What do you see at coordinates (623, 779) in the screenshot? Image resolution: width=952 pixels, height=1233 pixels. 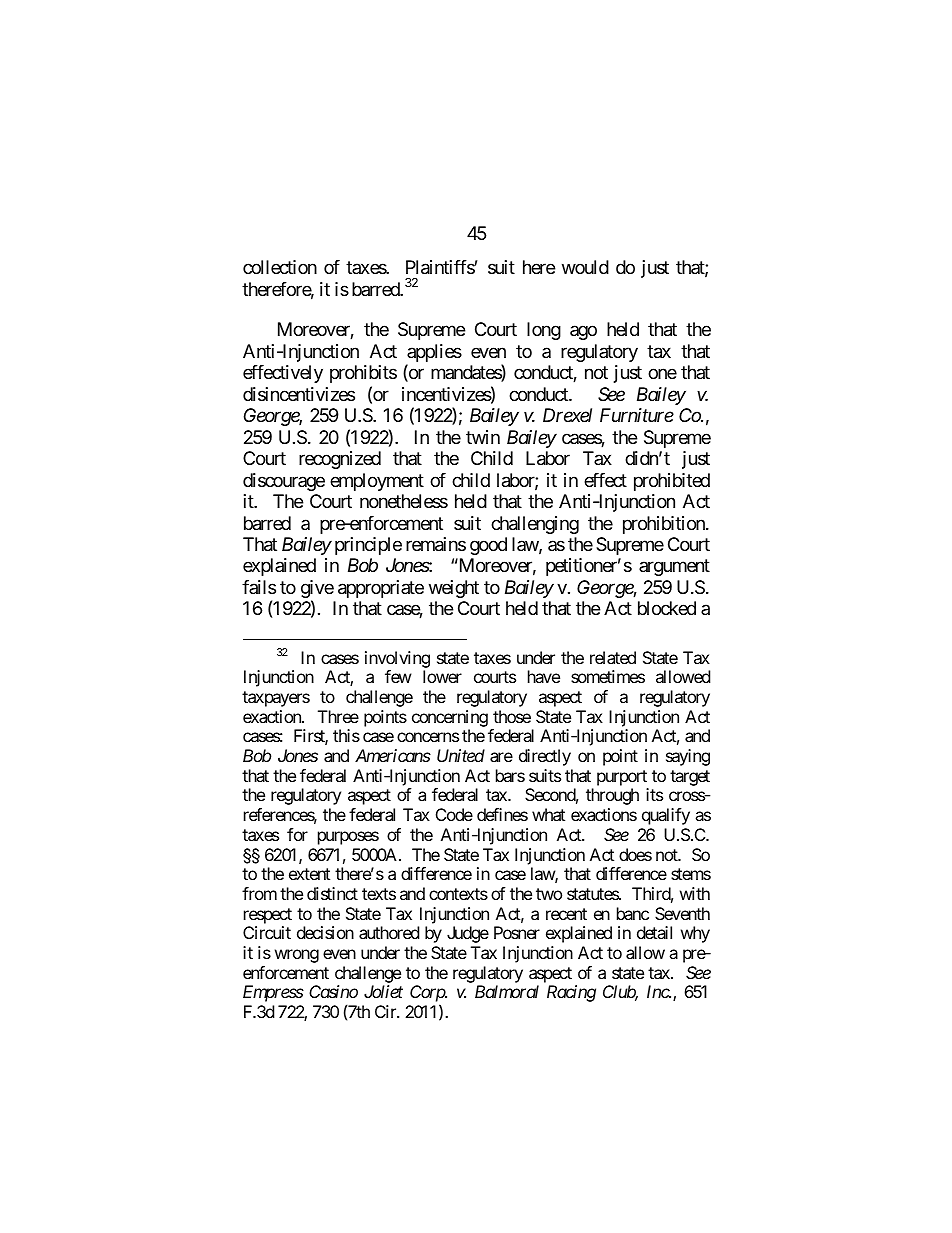 I see `purport` at bounding box center [623, 779].
